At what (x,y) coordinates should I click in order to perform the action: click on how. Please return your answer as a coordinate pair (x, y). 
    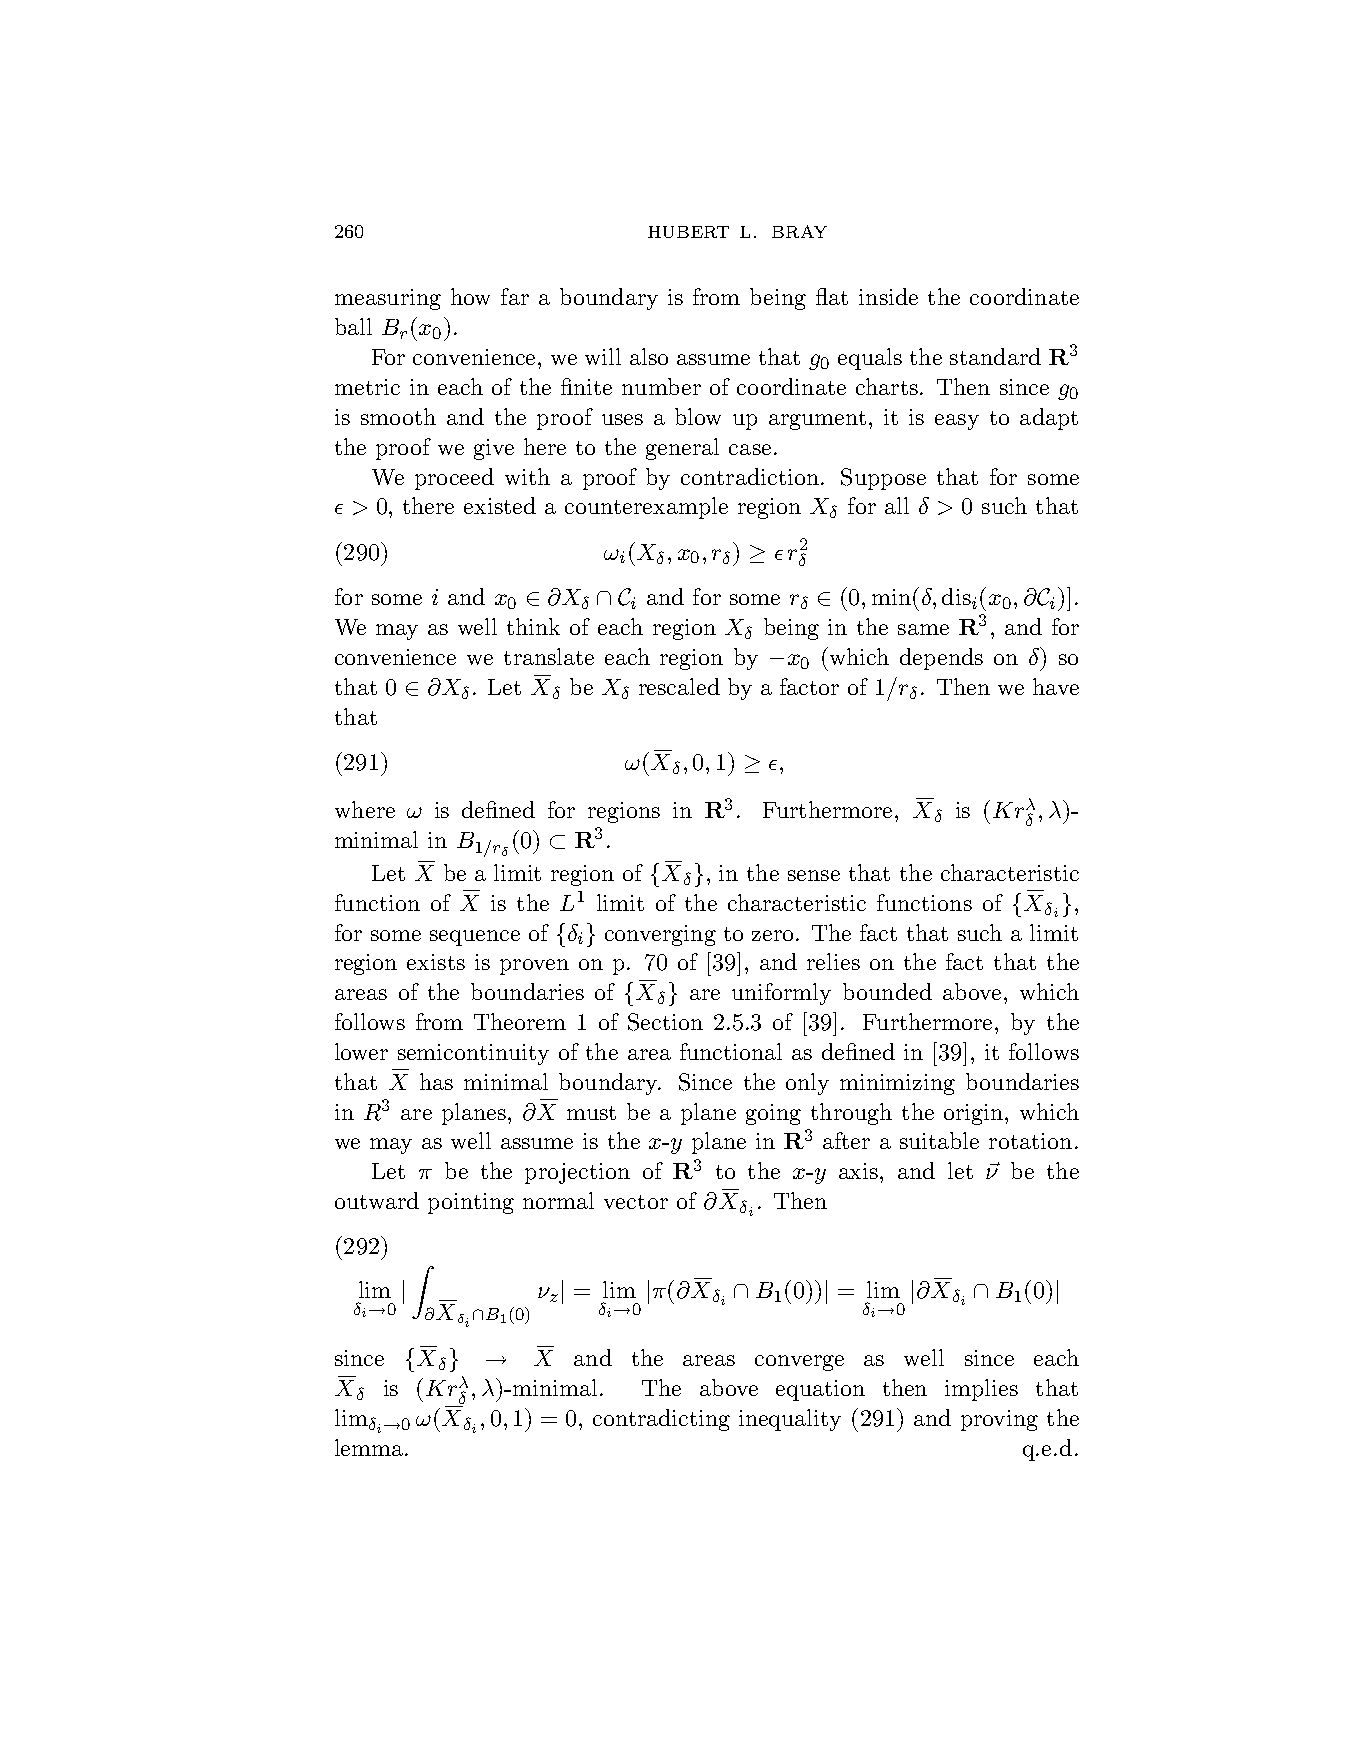
    Looking at the image, I should click on (470, 296).
